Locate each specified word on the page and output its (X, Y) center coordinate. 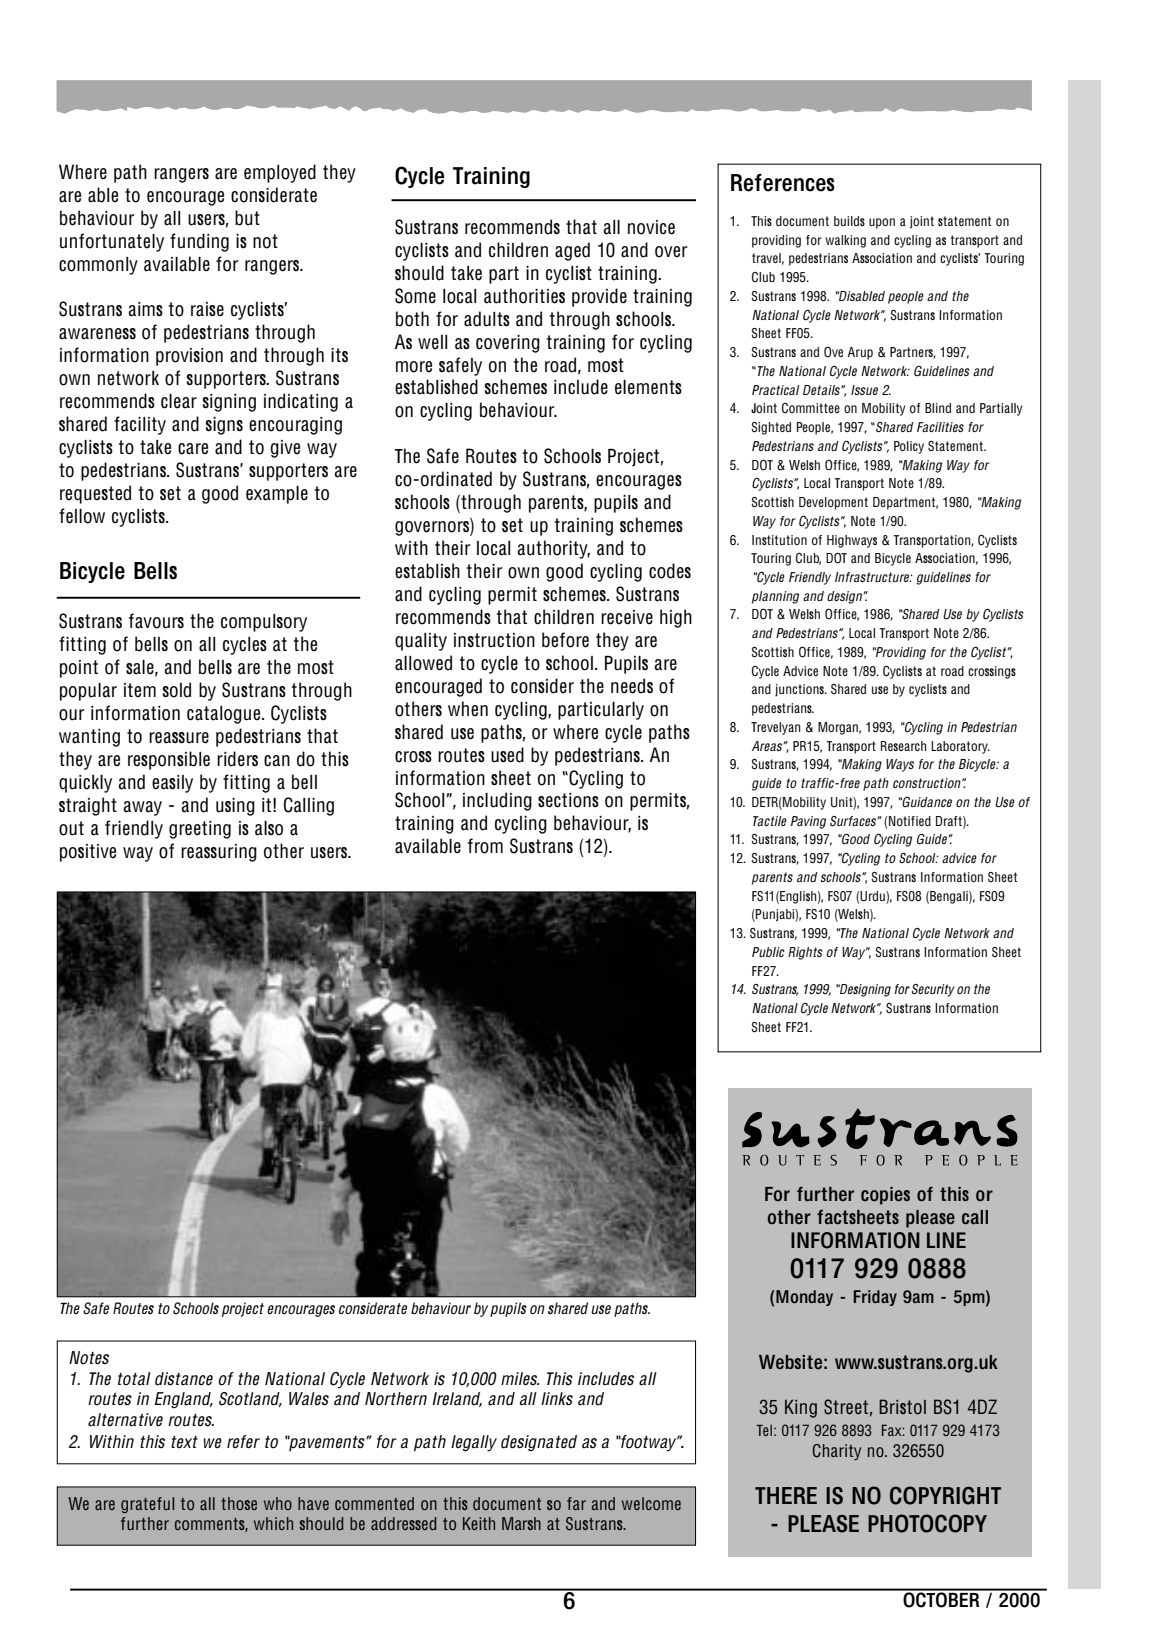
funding (199, 242)
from (485, 846)
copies (885, 1196)
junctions (800, 690)
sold (177, 690)
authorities (524, 296)
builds (849, 221)
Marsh (521, 1523)
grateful (147, 1505)
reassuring (219, 853)
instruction (494, 640)
